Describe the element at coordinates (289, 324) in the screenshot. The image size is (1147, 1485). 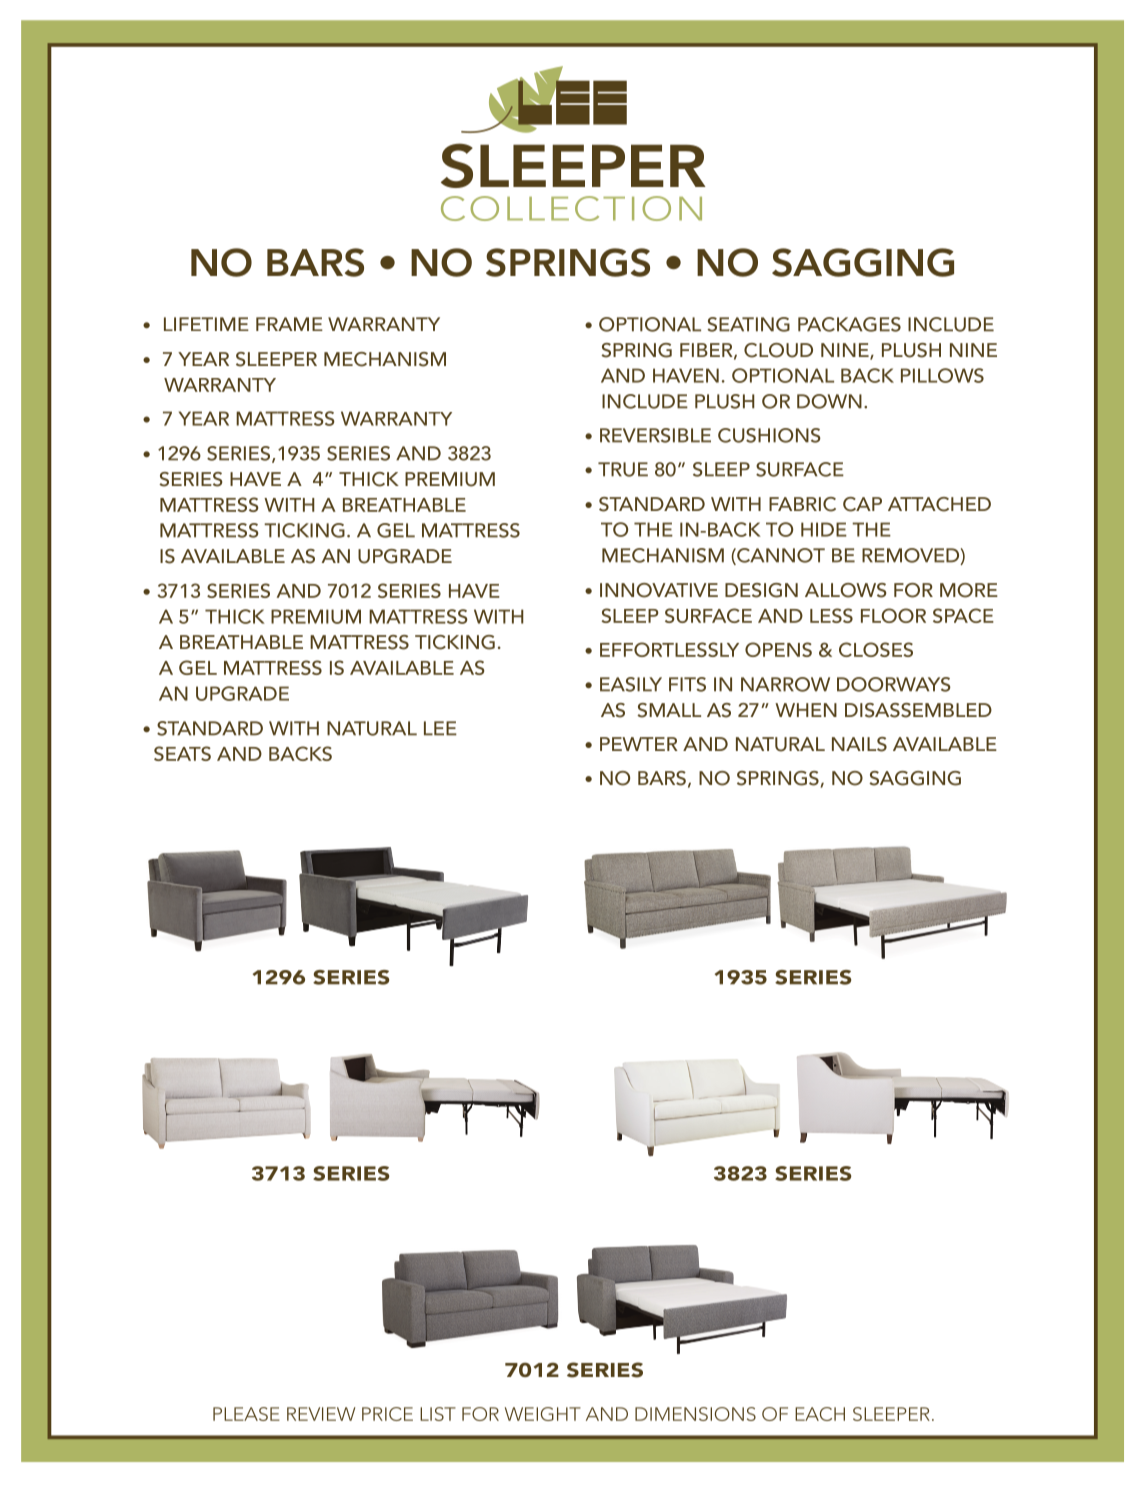
I see `FRAME` at that location.
